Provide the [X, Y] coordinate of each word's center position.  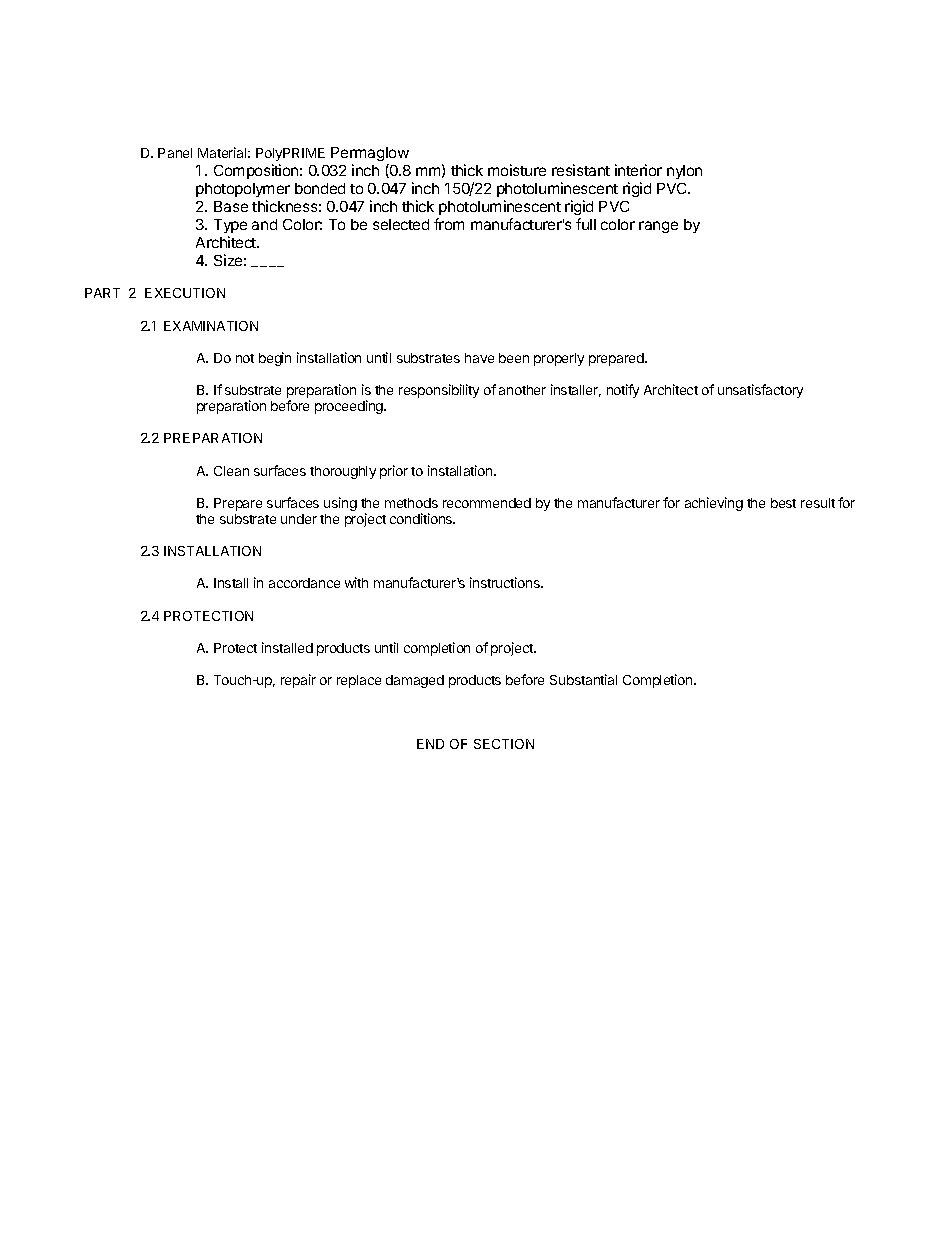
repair [298, 681]
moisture [517, 170]
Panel [175, 153]
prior [394, 472]
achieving [714, 504]
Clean [231, 471]
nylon [684, 172]
